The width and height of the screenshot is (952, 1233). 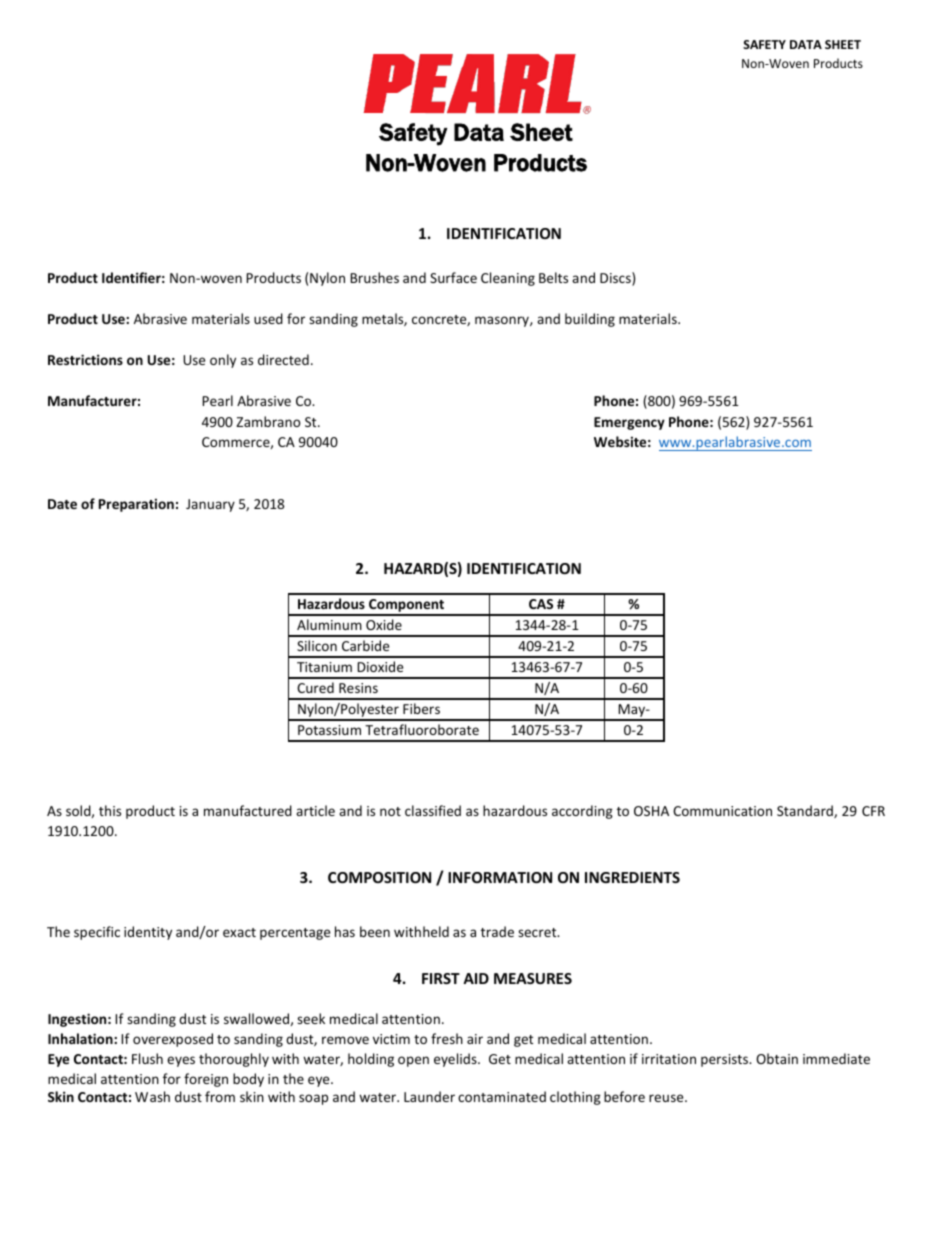 I want to click on Preparation, so click(x=136, y=505).
